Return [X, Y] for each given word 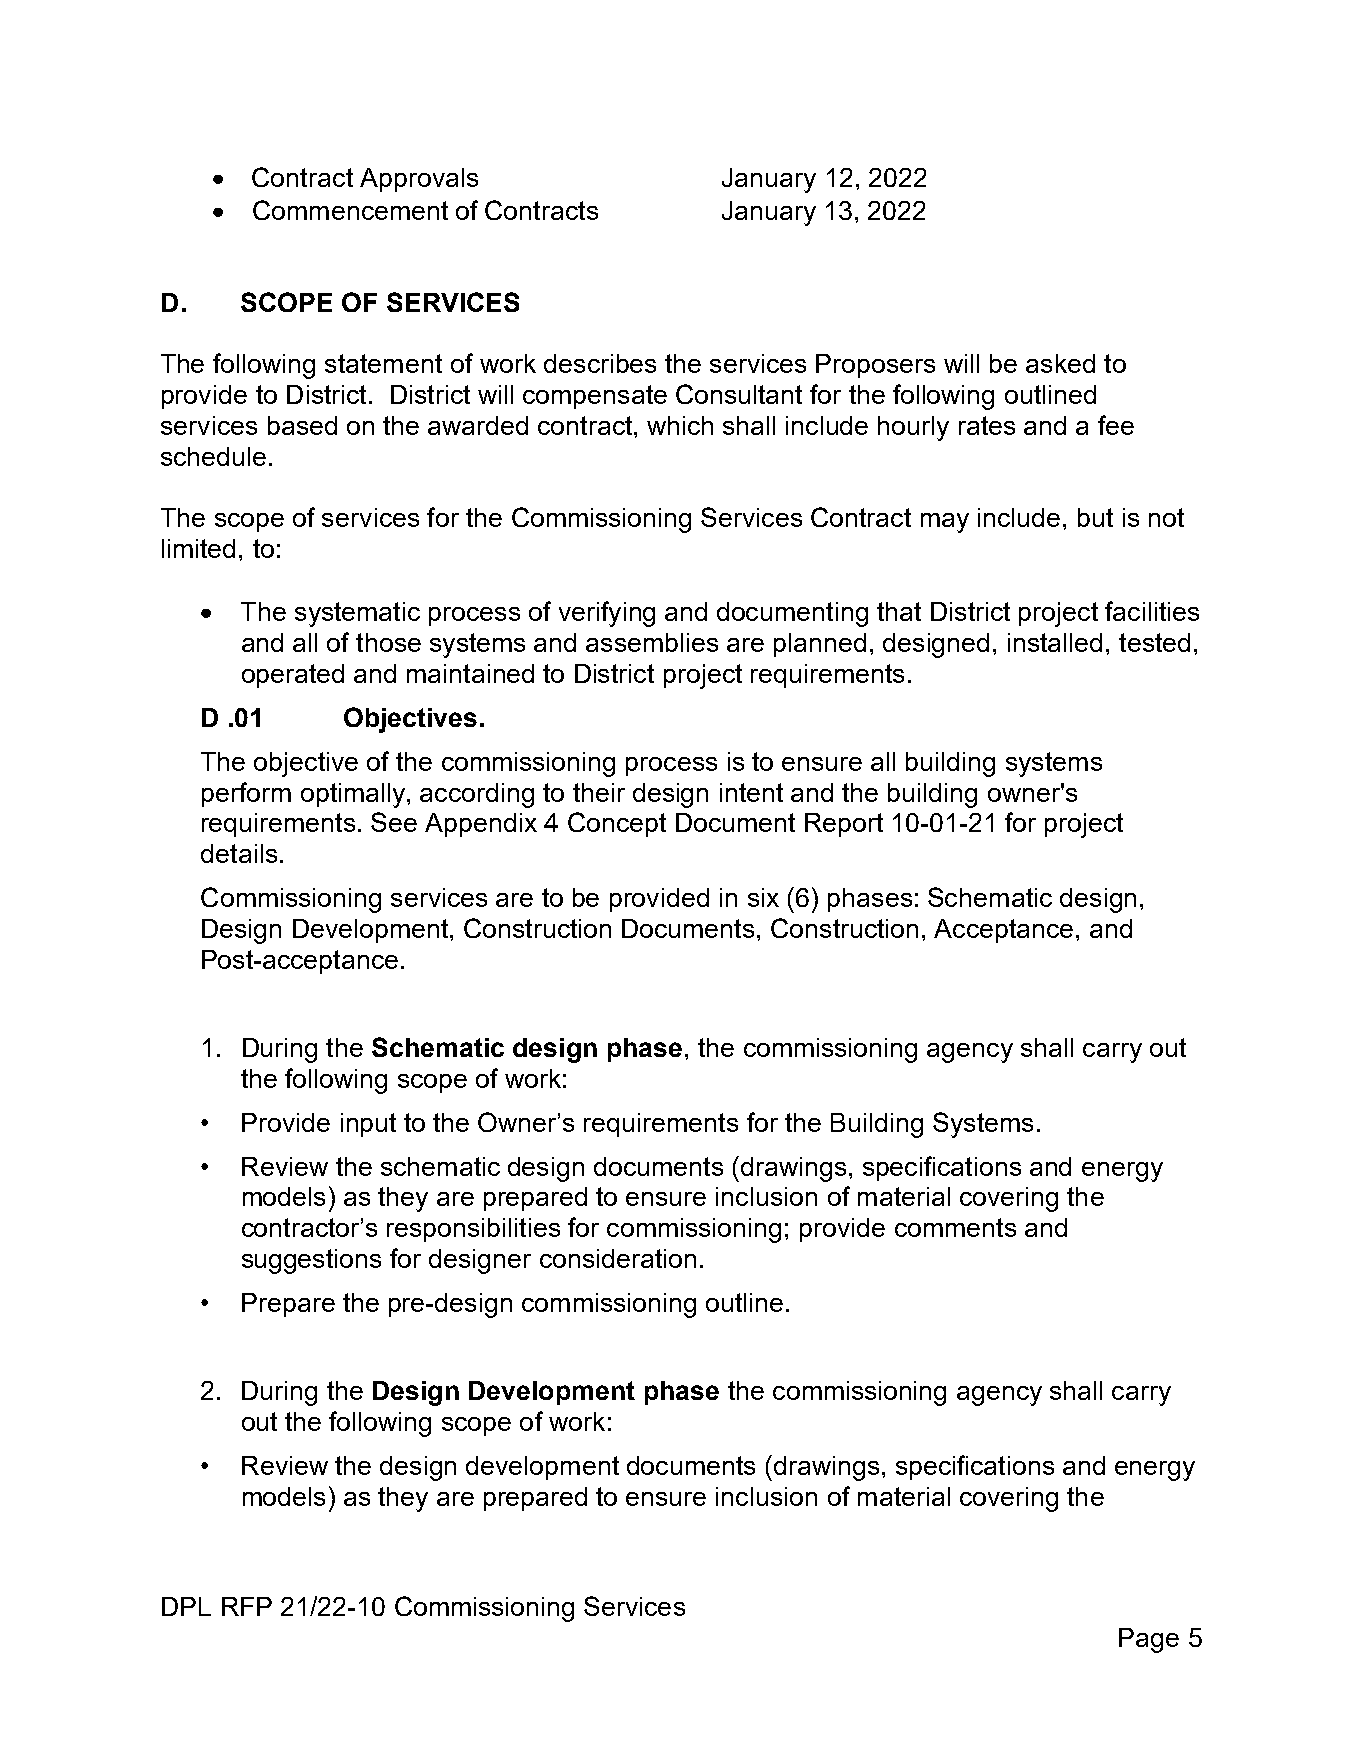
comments [955, 1227]
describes [600, 363]
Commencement [350, 210]
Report [844, 825]
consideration [618, 1258]
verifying [607, 614]
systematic [357, 614]
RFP [247, 1606]
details [239, 853]
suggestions [311, 1261]
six [763, 897]
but [1095, 517]
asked [1060, 363]
